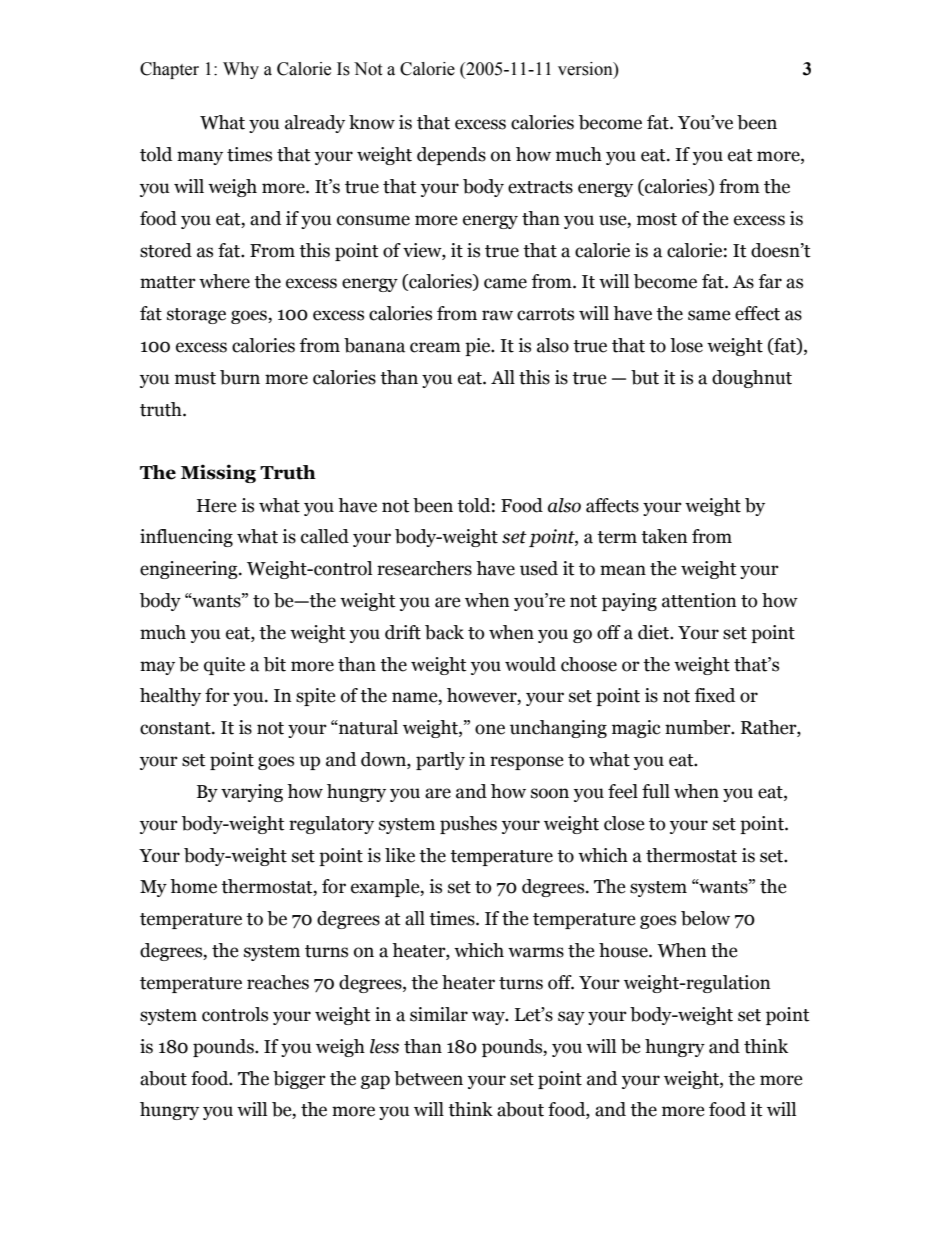 The width and height of the screenshot is (952, 1233). Describe the element at coordinates (571, 1018) in the screenshot. I see `say` at that location.
